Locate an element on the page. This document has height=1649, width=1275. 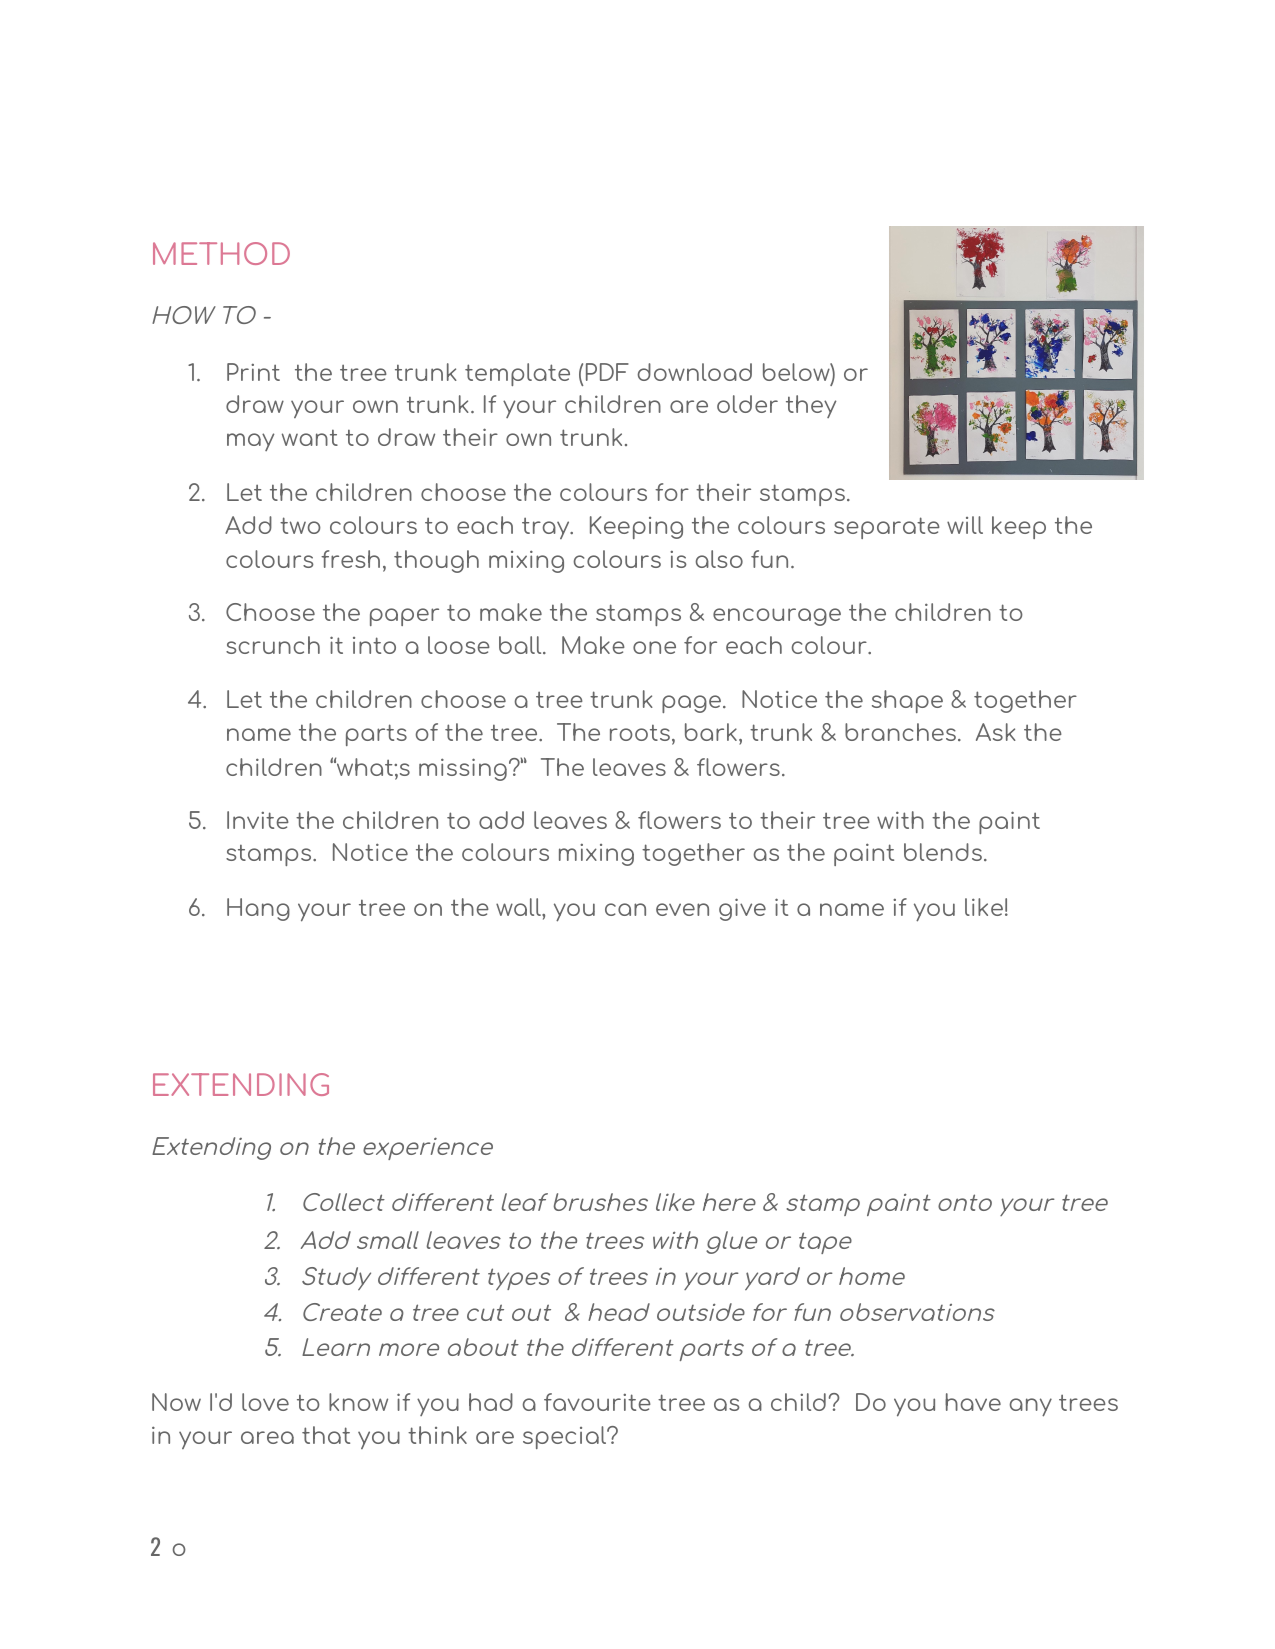
can is located at coordinates (625, 909).
